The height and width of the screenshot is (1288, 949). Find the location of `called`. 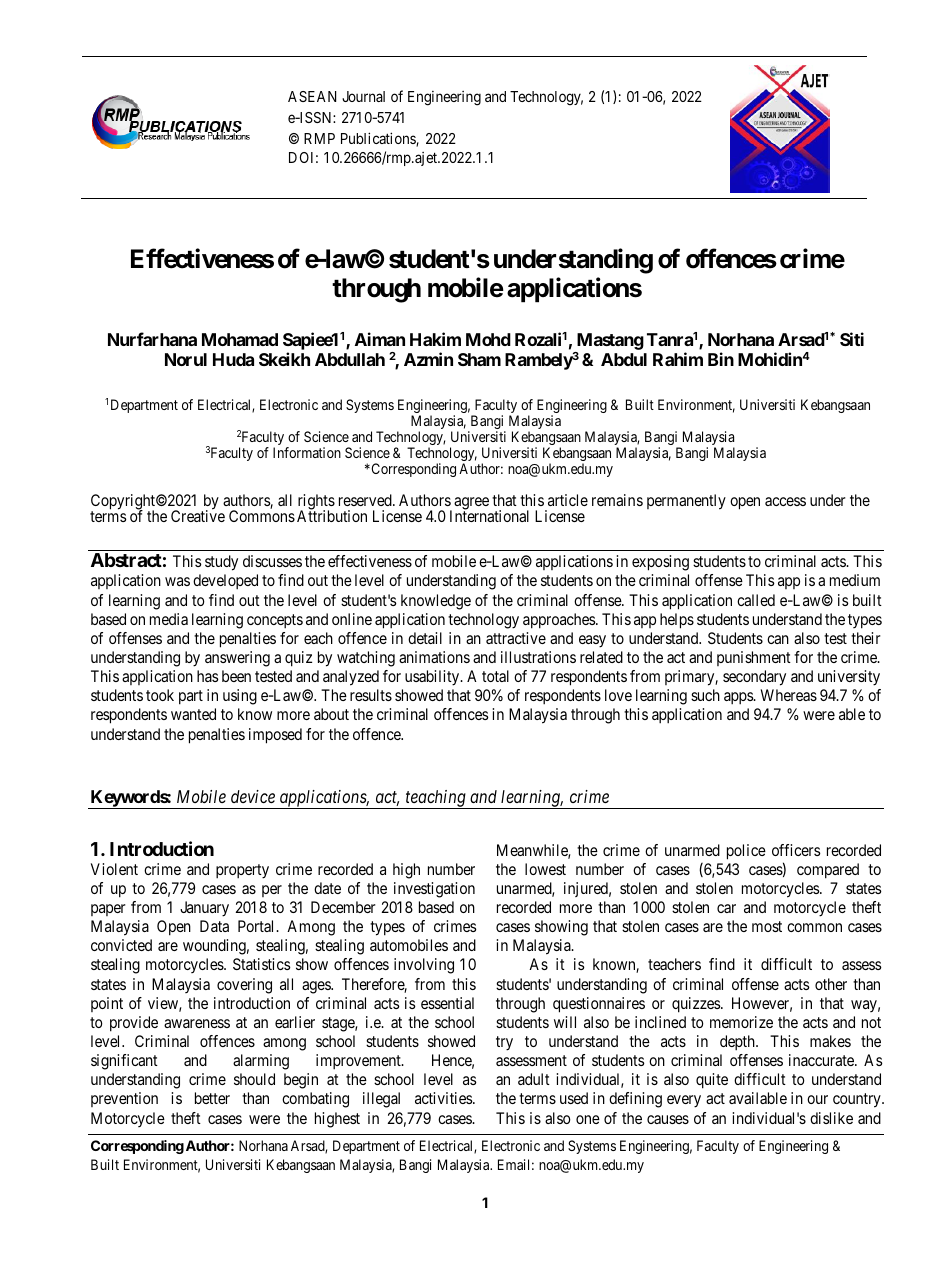

called is located at coordinates (756, 600).
